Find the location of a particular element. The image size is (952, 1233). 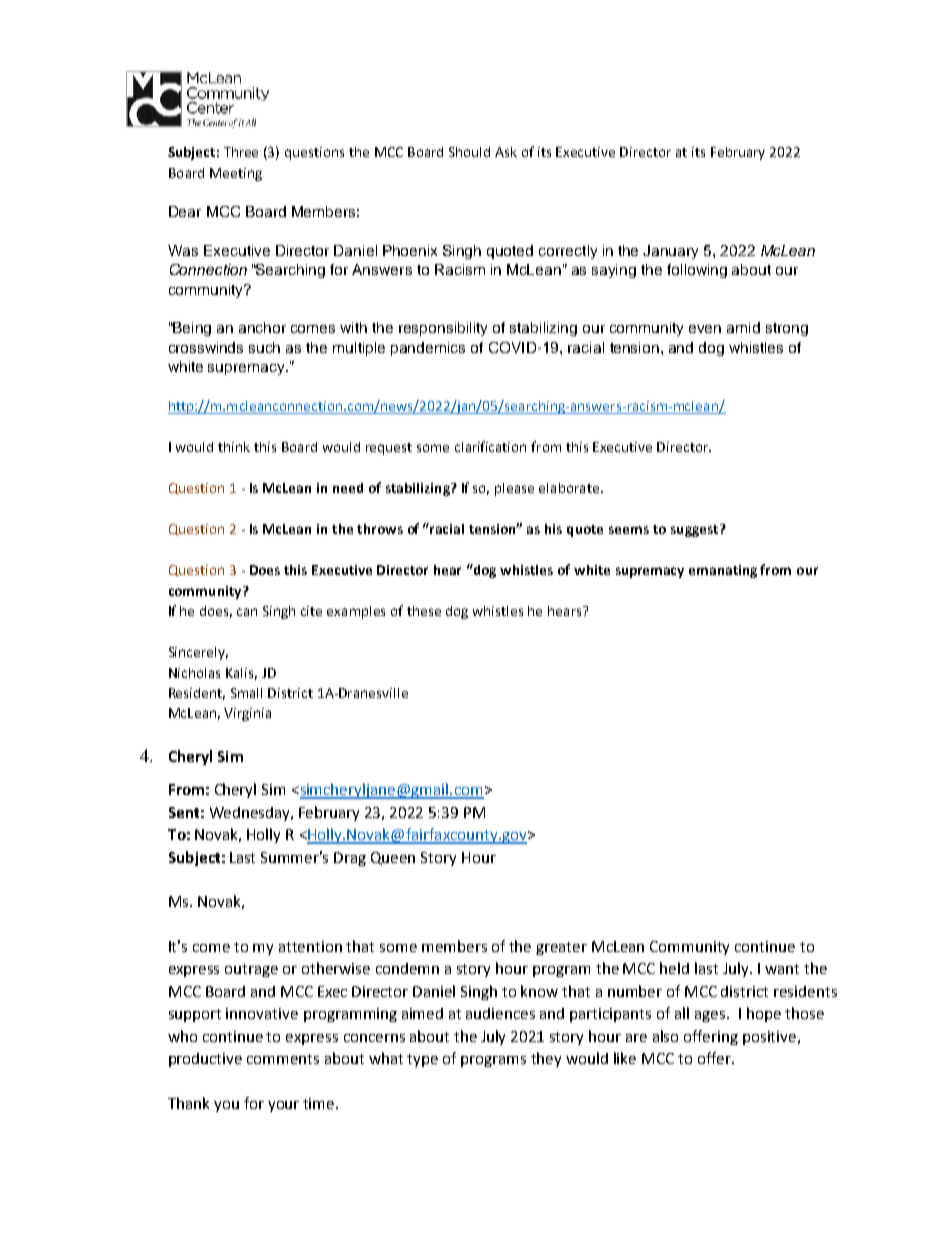

these is located at coordinates (424, 611).
